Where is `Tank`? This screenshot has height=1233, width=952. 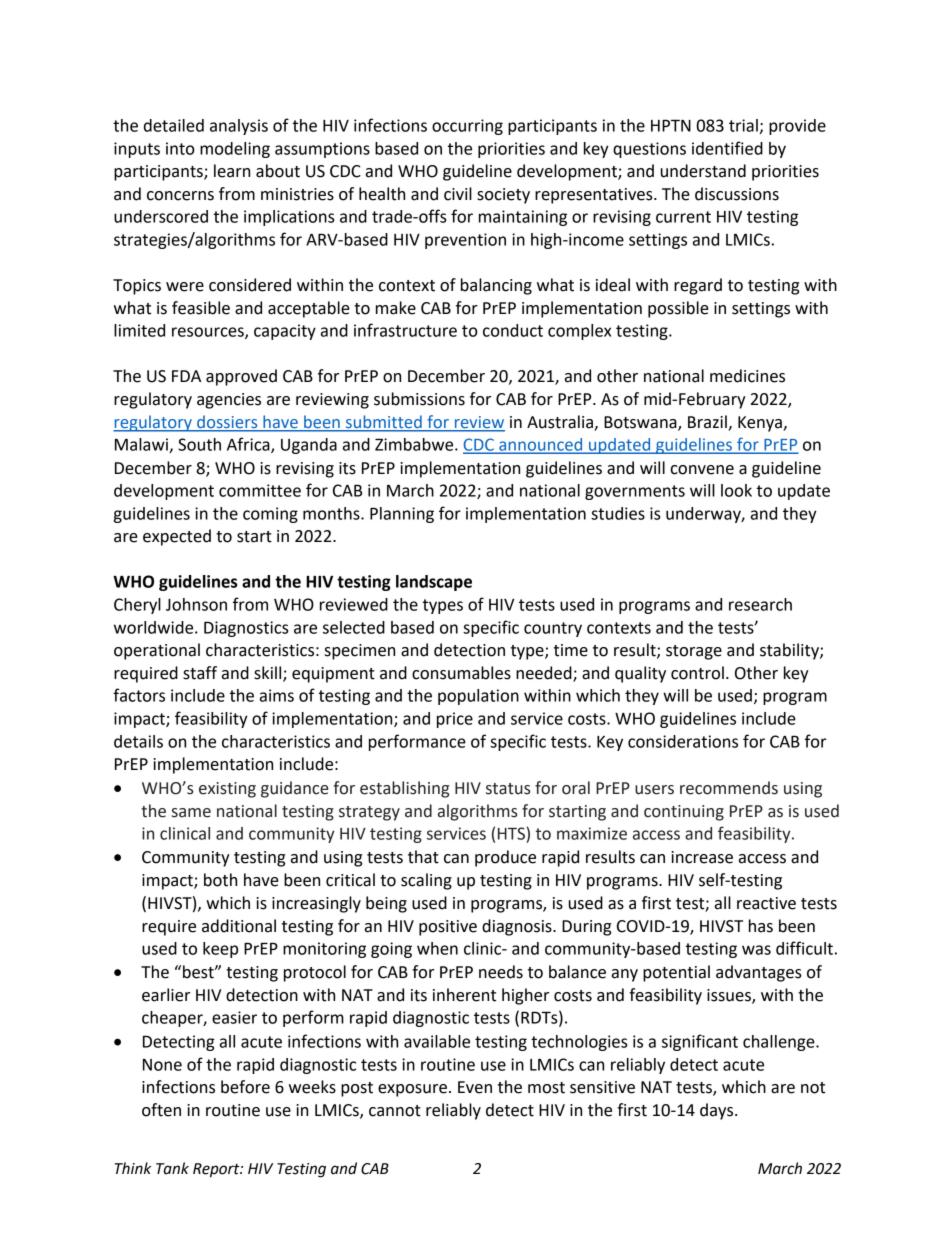 Tank is located at coordinates (172, 1168).
